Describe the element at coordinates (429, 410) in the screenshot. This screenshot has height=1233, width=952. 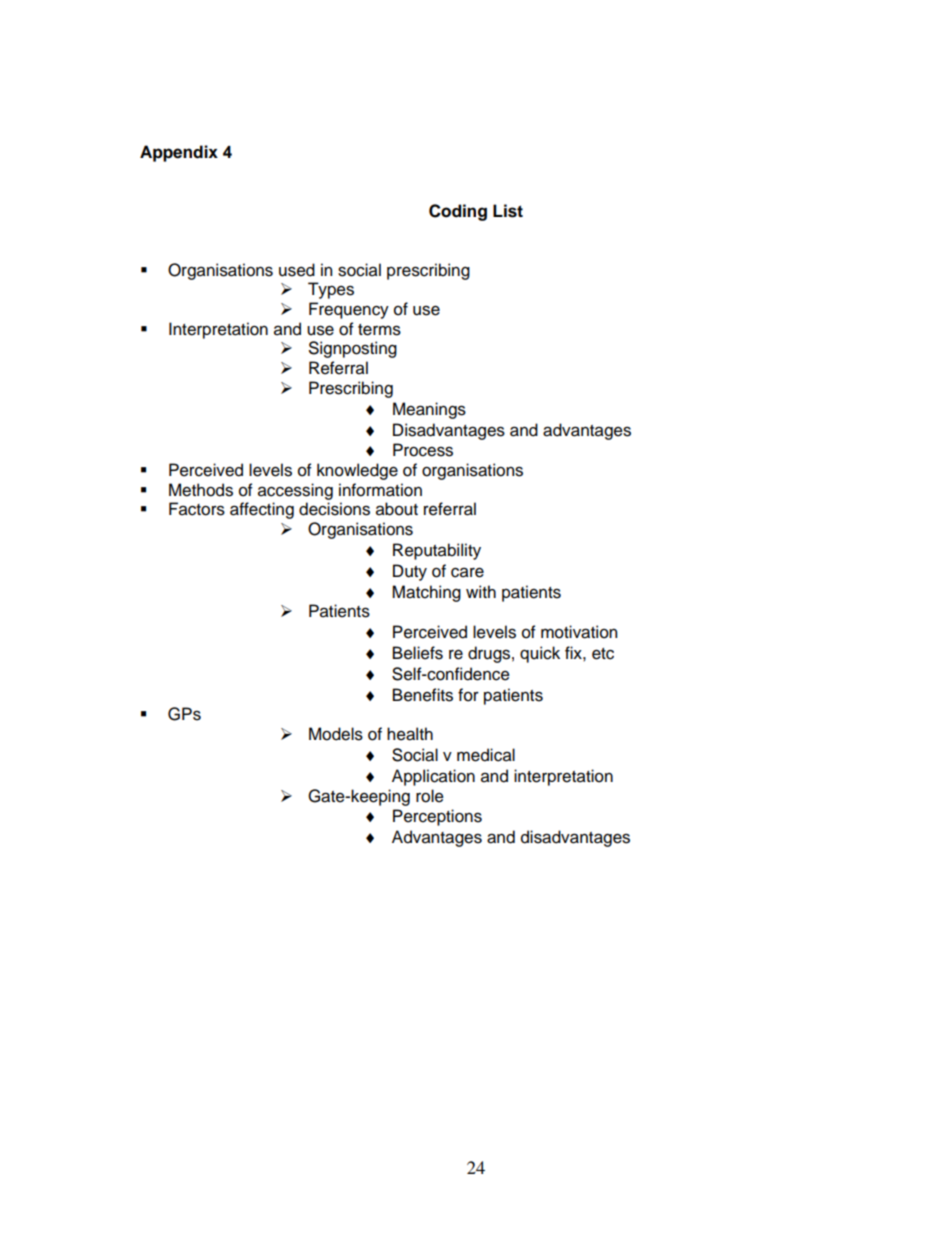
I see `Meanings` at that location.
